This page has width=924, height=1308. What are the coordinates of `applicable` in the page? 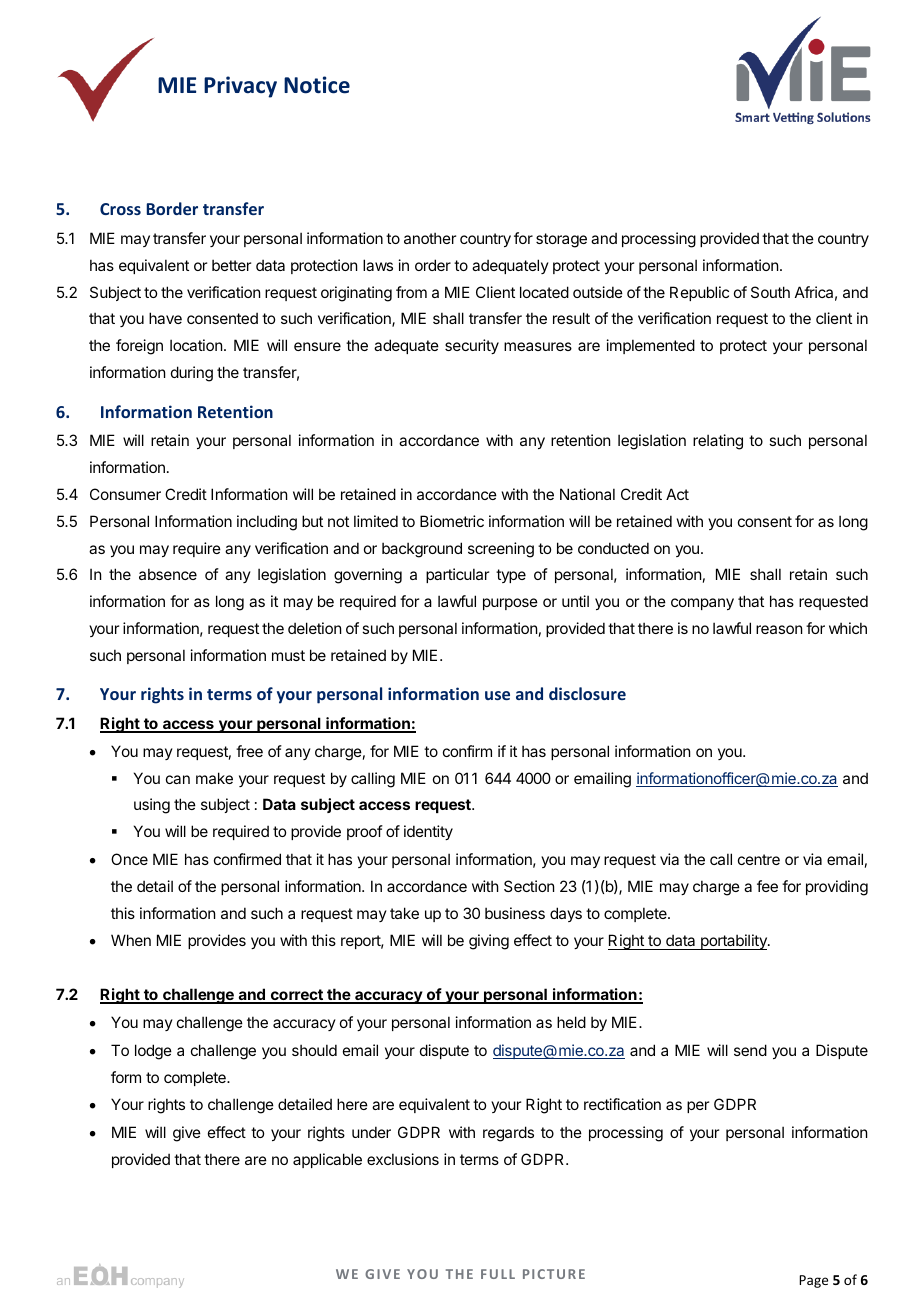 It's located at (327, 1160).
